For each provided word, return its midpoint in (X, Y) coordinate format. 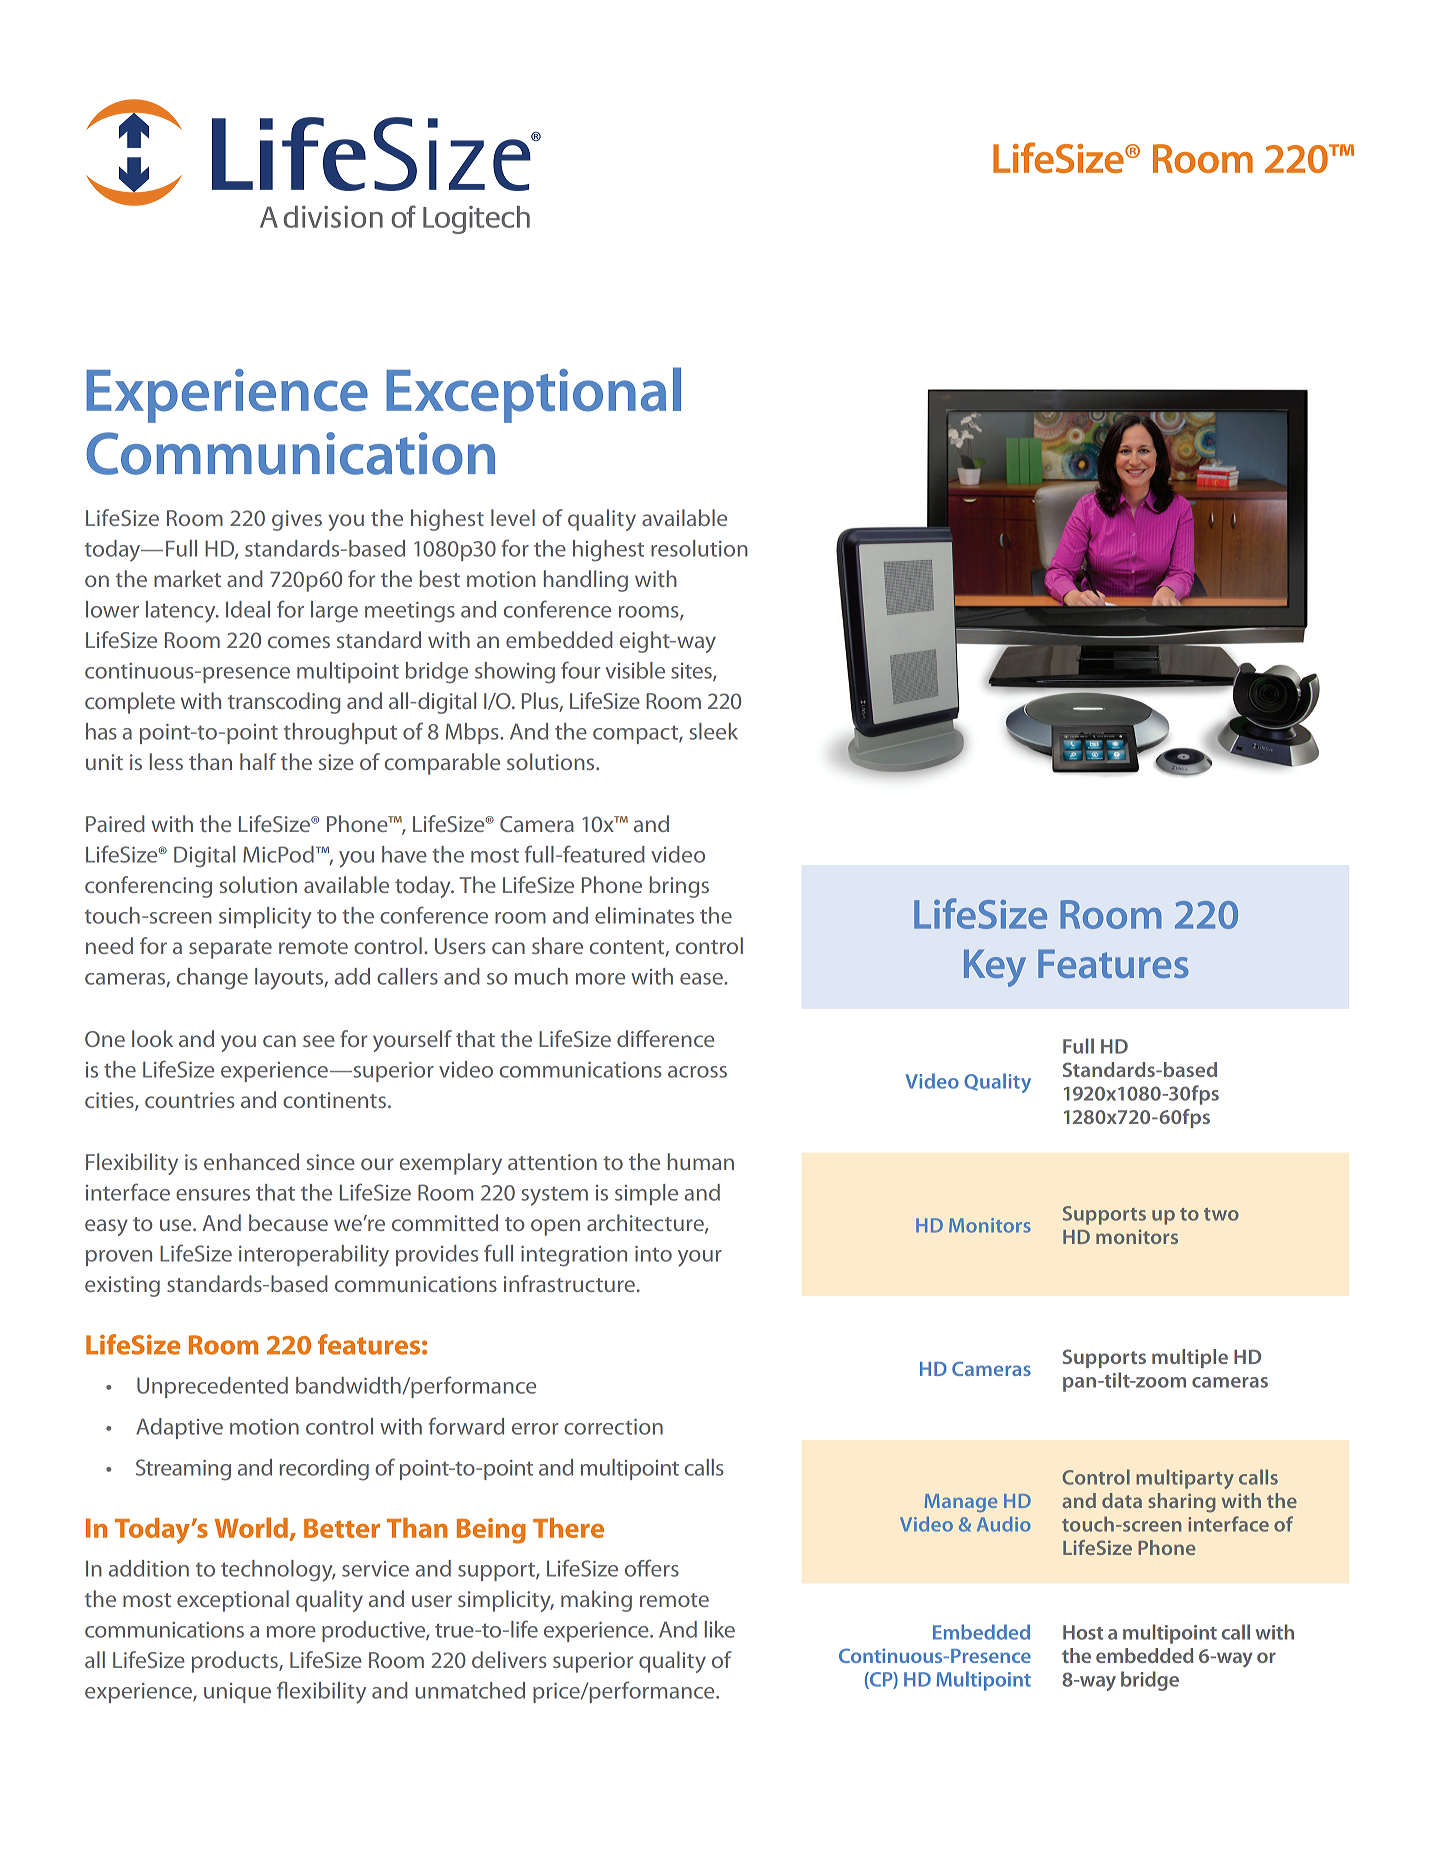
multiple (1190, 1358)
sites (692, 672)
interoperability (314, 1256)
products (236, 1662)
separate (230, 949)
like (720, 1629)
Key (995, 968)
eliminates (644, 915)
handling (586, 581)
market (187, 578)
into (653, 1254)
